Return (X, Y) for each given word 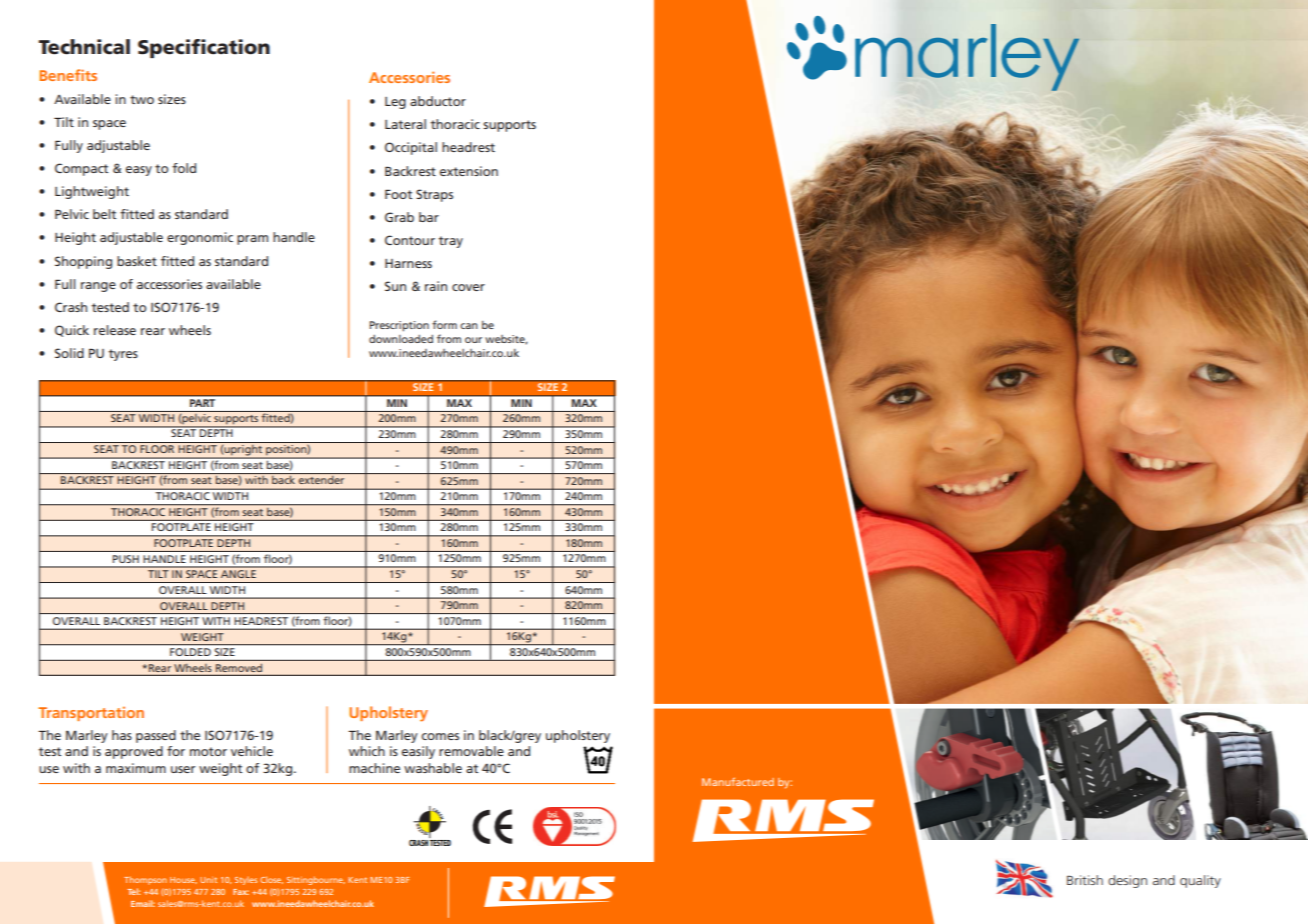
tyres (123, 355)
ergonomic (200, 238)
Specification (204, 48)
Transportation (91, 714)
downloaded (401, 339)
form (444, 324)
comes (440, 736)
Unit (208, 880)
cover (468, 287)
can (469, 326)
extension (469, 171)
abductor (438, 101)
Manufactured (738, 782)
